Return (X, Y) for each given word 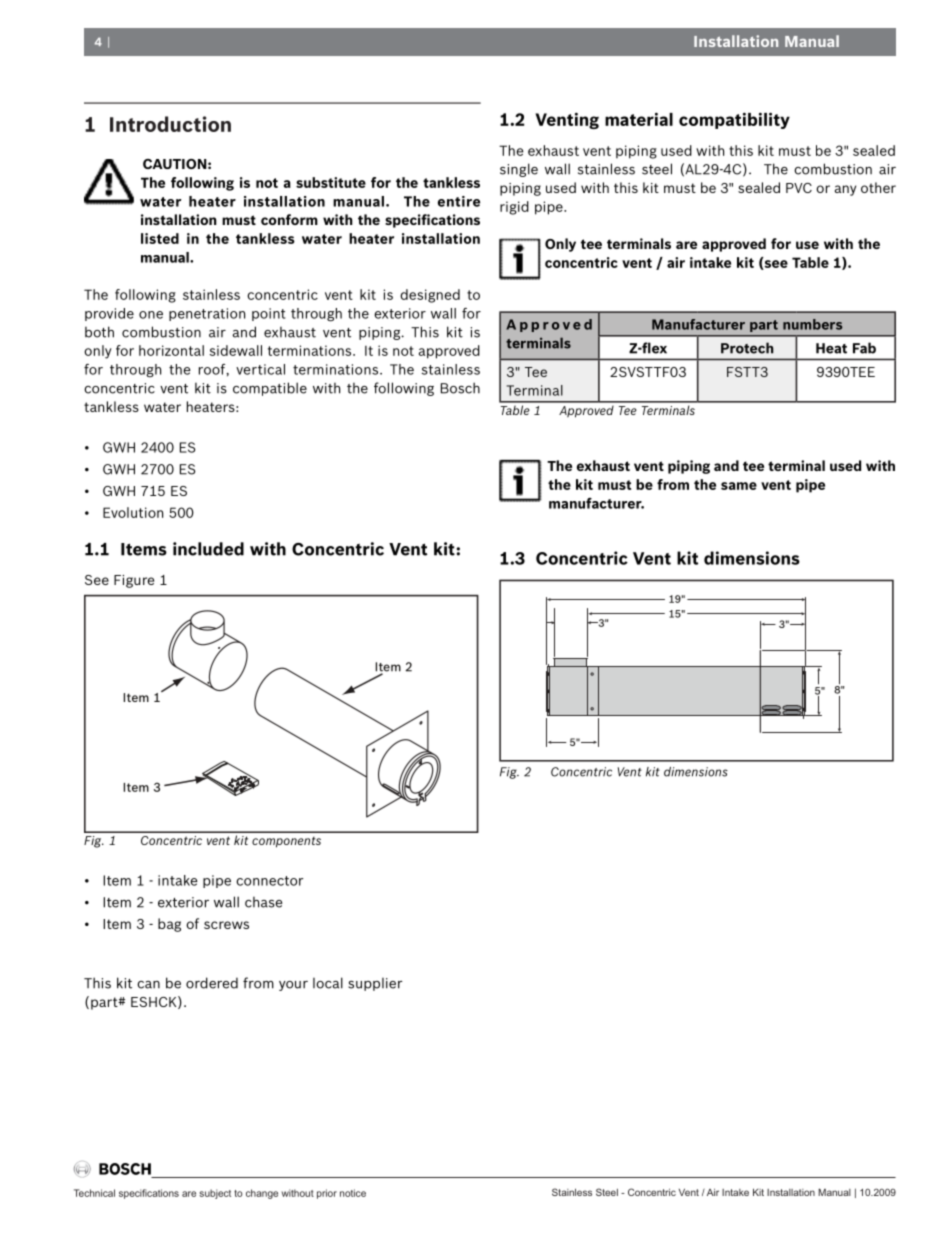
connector (270, 881)
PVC (799, 188)
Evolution (133, 512)
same (739, 486)
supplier (375, 984)
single (519, 170)
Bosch (460, 388)
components (286, 842)
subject (215, 1194)
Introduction (170, 124)
